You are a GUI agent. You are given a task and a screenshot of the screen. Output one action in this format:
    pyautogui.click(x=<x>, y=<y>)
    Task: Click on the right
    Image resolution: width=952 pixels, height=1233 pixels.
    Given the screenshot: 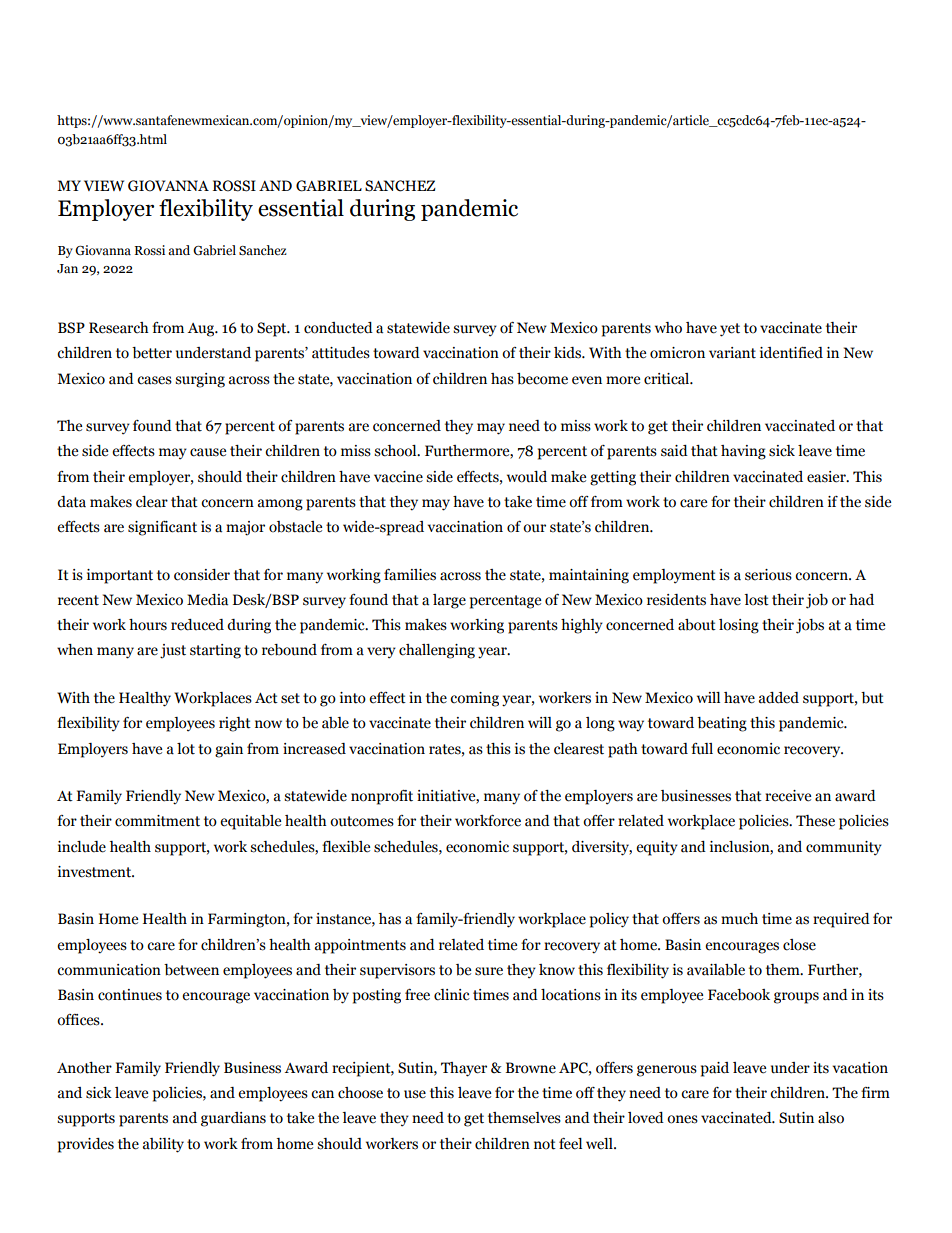 What is the action you would take?
    pyautogui.click(x=235, y=724)
